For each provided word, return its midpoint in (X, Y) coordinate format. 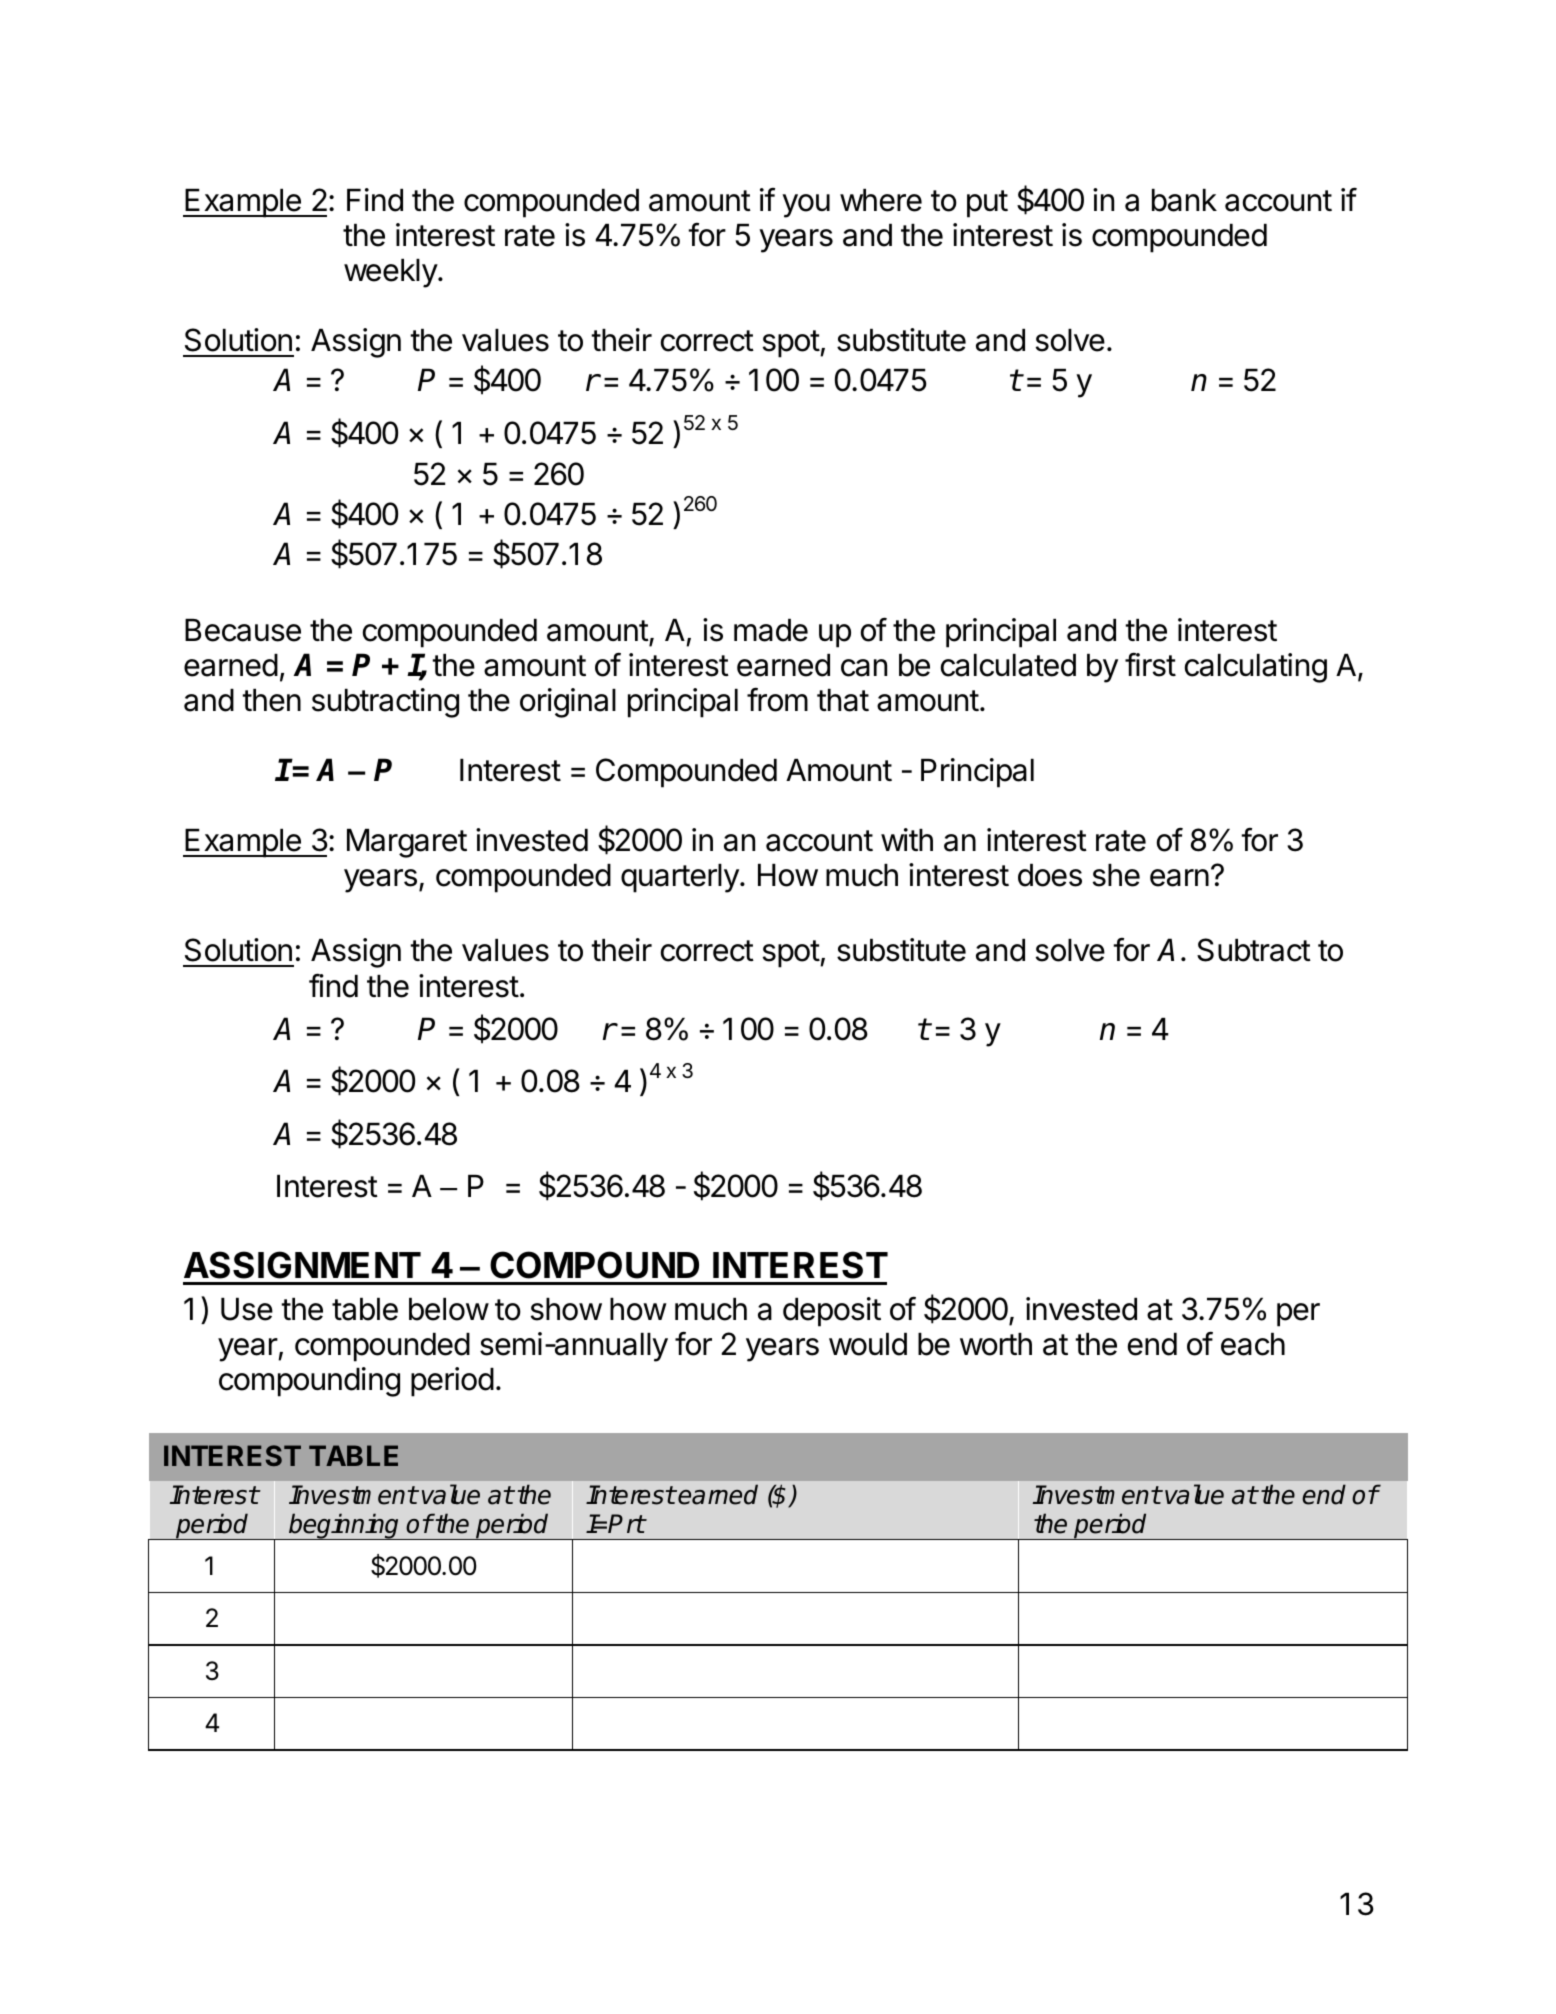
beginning (344, 1526)
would (868, 1344)
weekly (391, 273)
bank (1184, 200)
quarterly (681, 878)
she (1116, 875)
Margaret (407, 843)
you (806, 206)
